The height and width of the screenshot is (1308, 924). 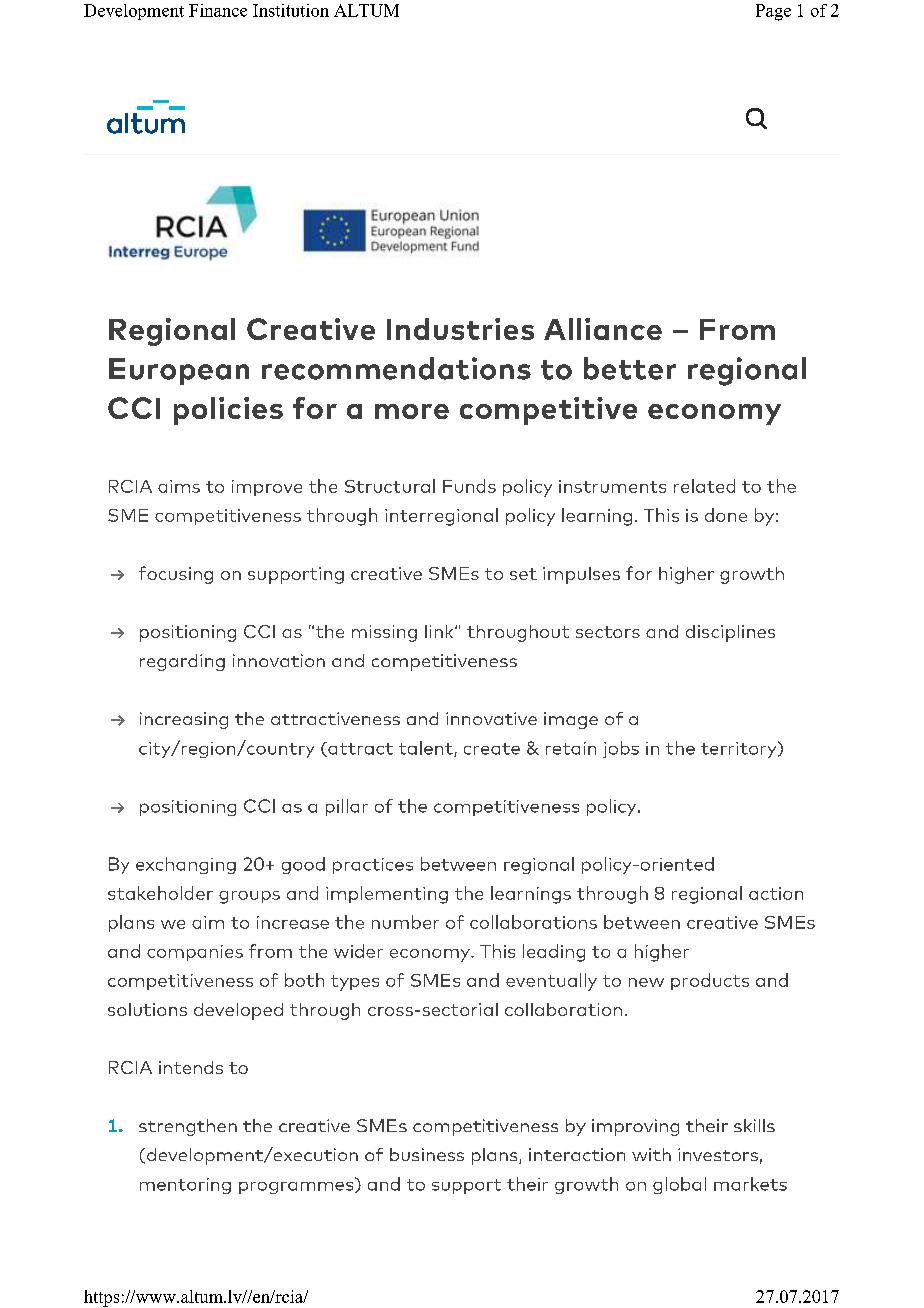 What do you see at coordinates (630, 368) in the screenshot?
I see `better` at bounding box center [630, 368].
